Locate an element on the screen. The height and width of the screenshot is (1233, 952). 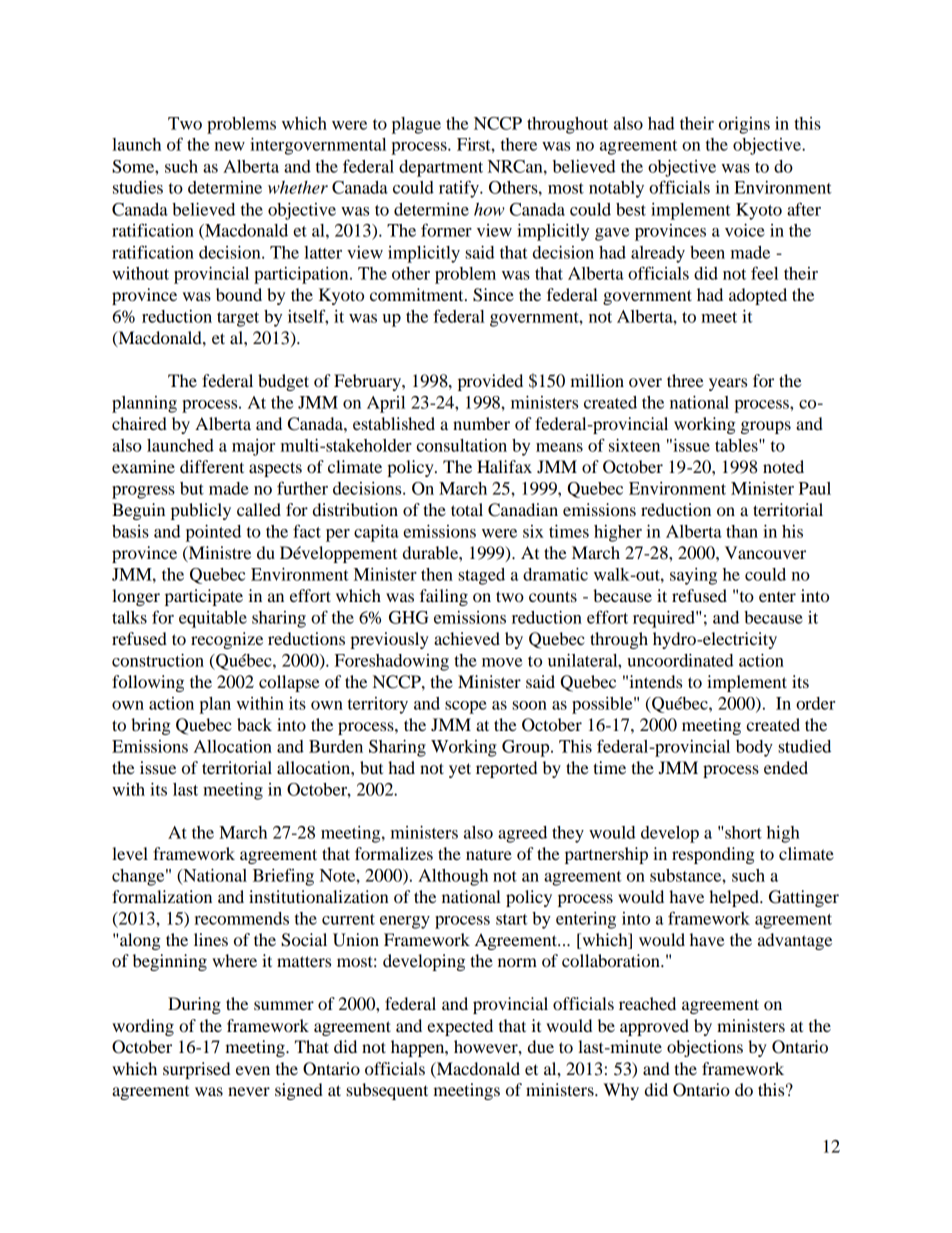
objections is located at coordinates (705, 1048).
